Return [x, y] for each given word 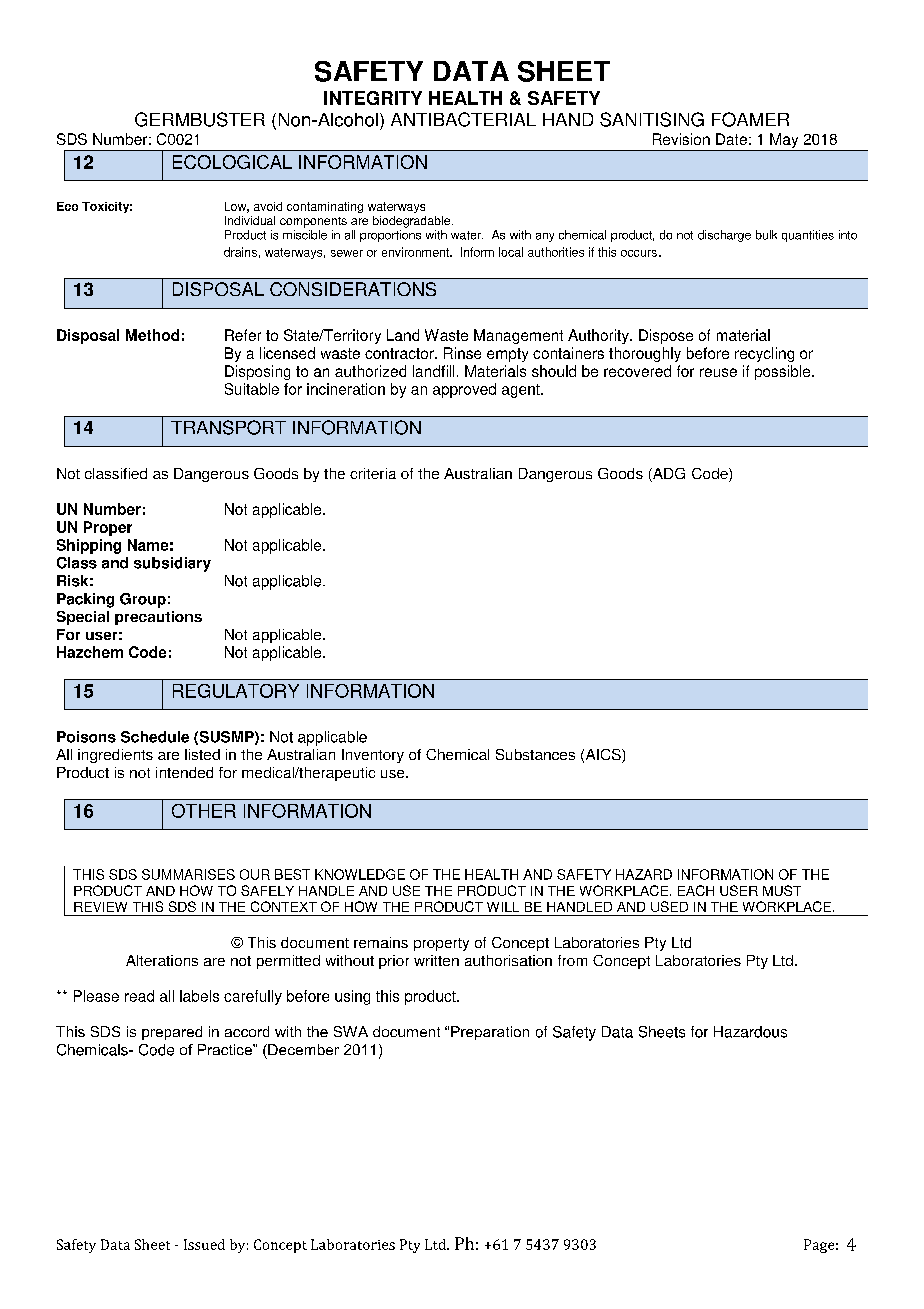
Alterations [162, 960]
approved [464, 390]
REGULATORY [236, 691]
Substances [535, 754]
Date [731, 139]
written [436, 960]
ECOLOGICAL [232, 162]
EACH [696, 890]
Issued [204, 1244]
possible [784, 372]
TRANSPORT [228, 427]
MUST [782, 890]
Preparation [490, 1033]
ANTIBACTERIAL [463, 119]
